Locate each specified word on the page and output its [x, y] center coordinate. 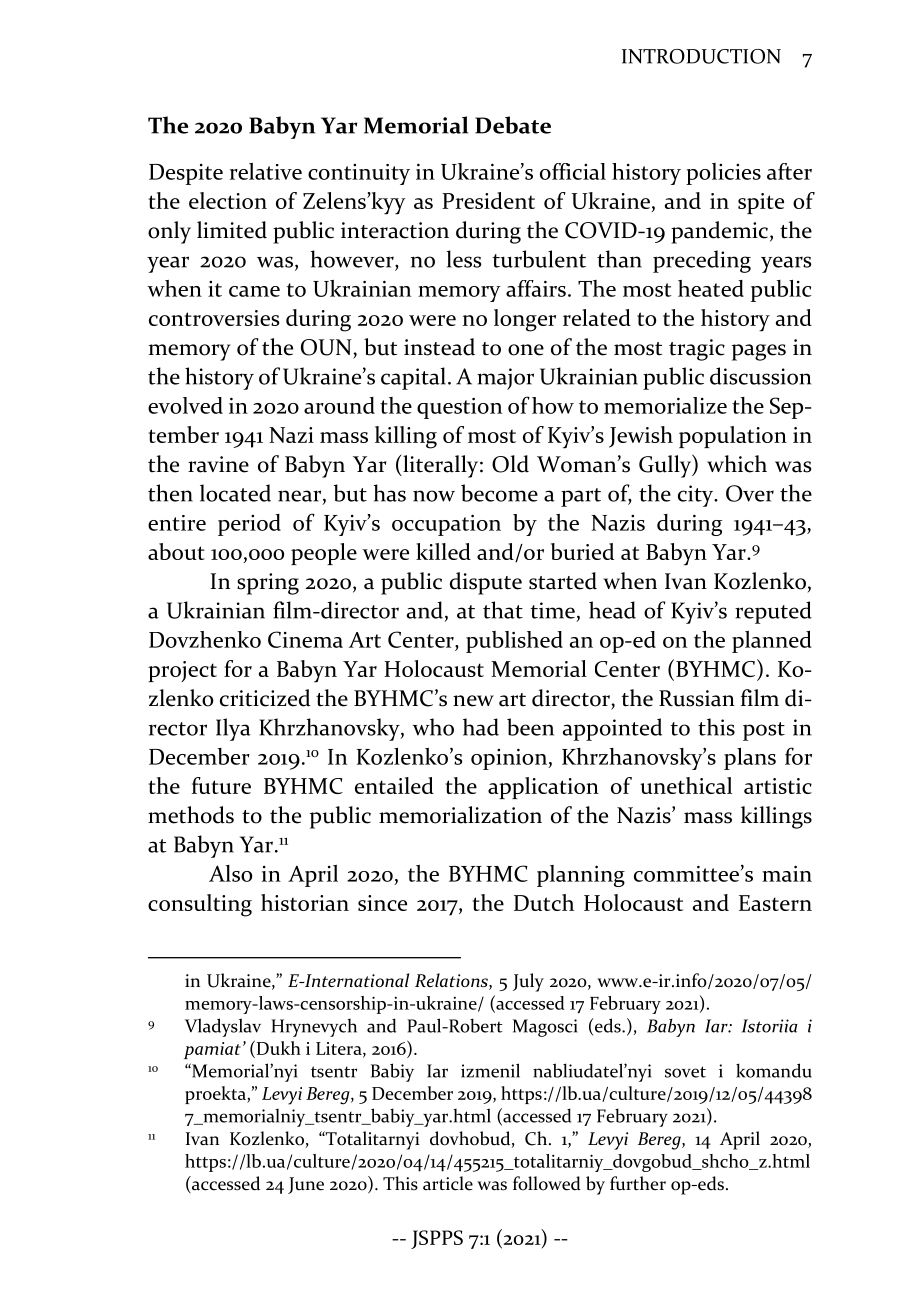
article [448, 1183]
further [638, 1183]
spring [268, 584]
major [505, 379]
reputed [773, 612]
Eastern [775, 903]
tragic [697, 350]
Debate [513, 125]
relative [266, 171]
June [306, 1185]
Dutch [544, 902]
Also [230, 873]
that [503, 610]
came [254, 291]
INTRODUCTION [701, 56]
